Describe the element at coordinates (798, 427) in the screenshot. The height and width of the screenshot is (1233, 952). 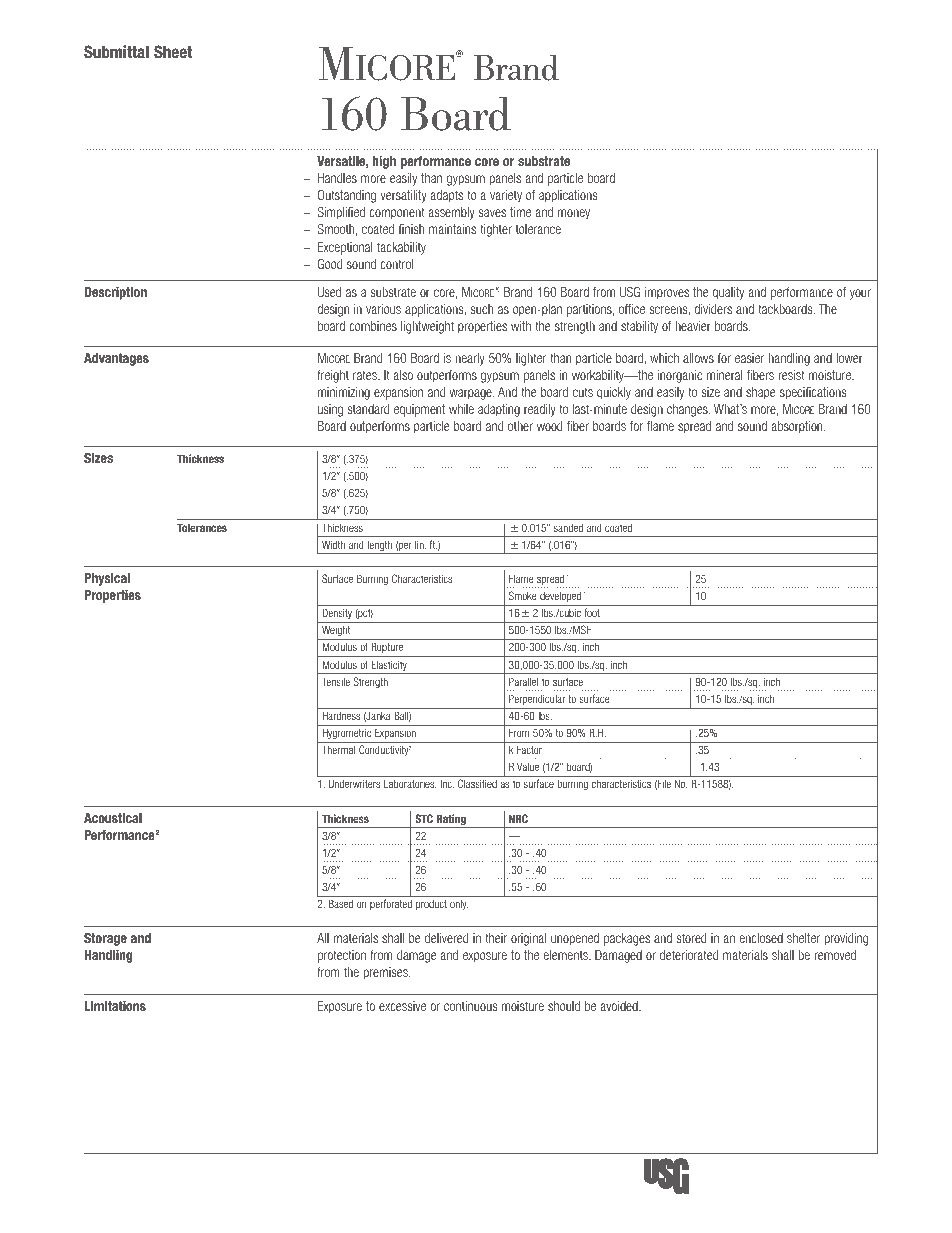
I see `absorption` at that location.
